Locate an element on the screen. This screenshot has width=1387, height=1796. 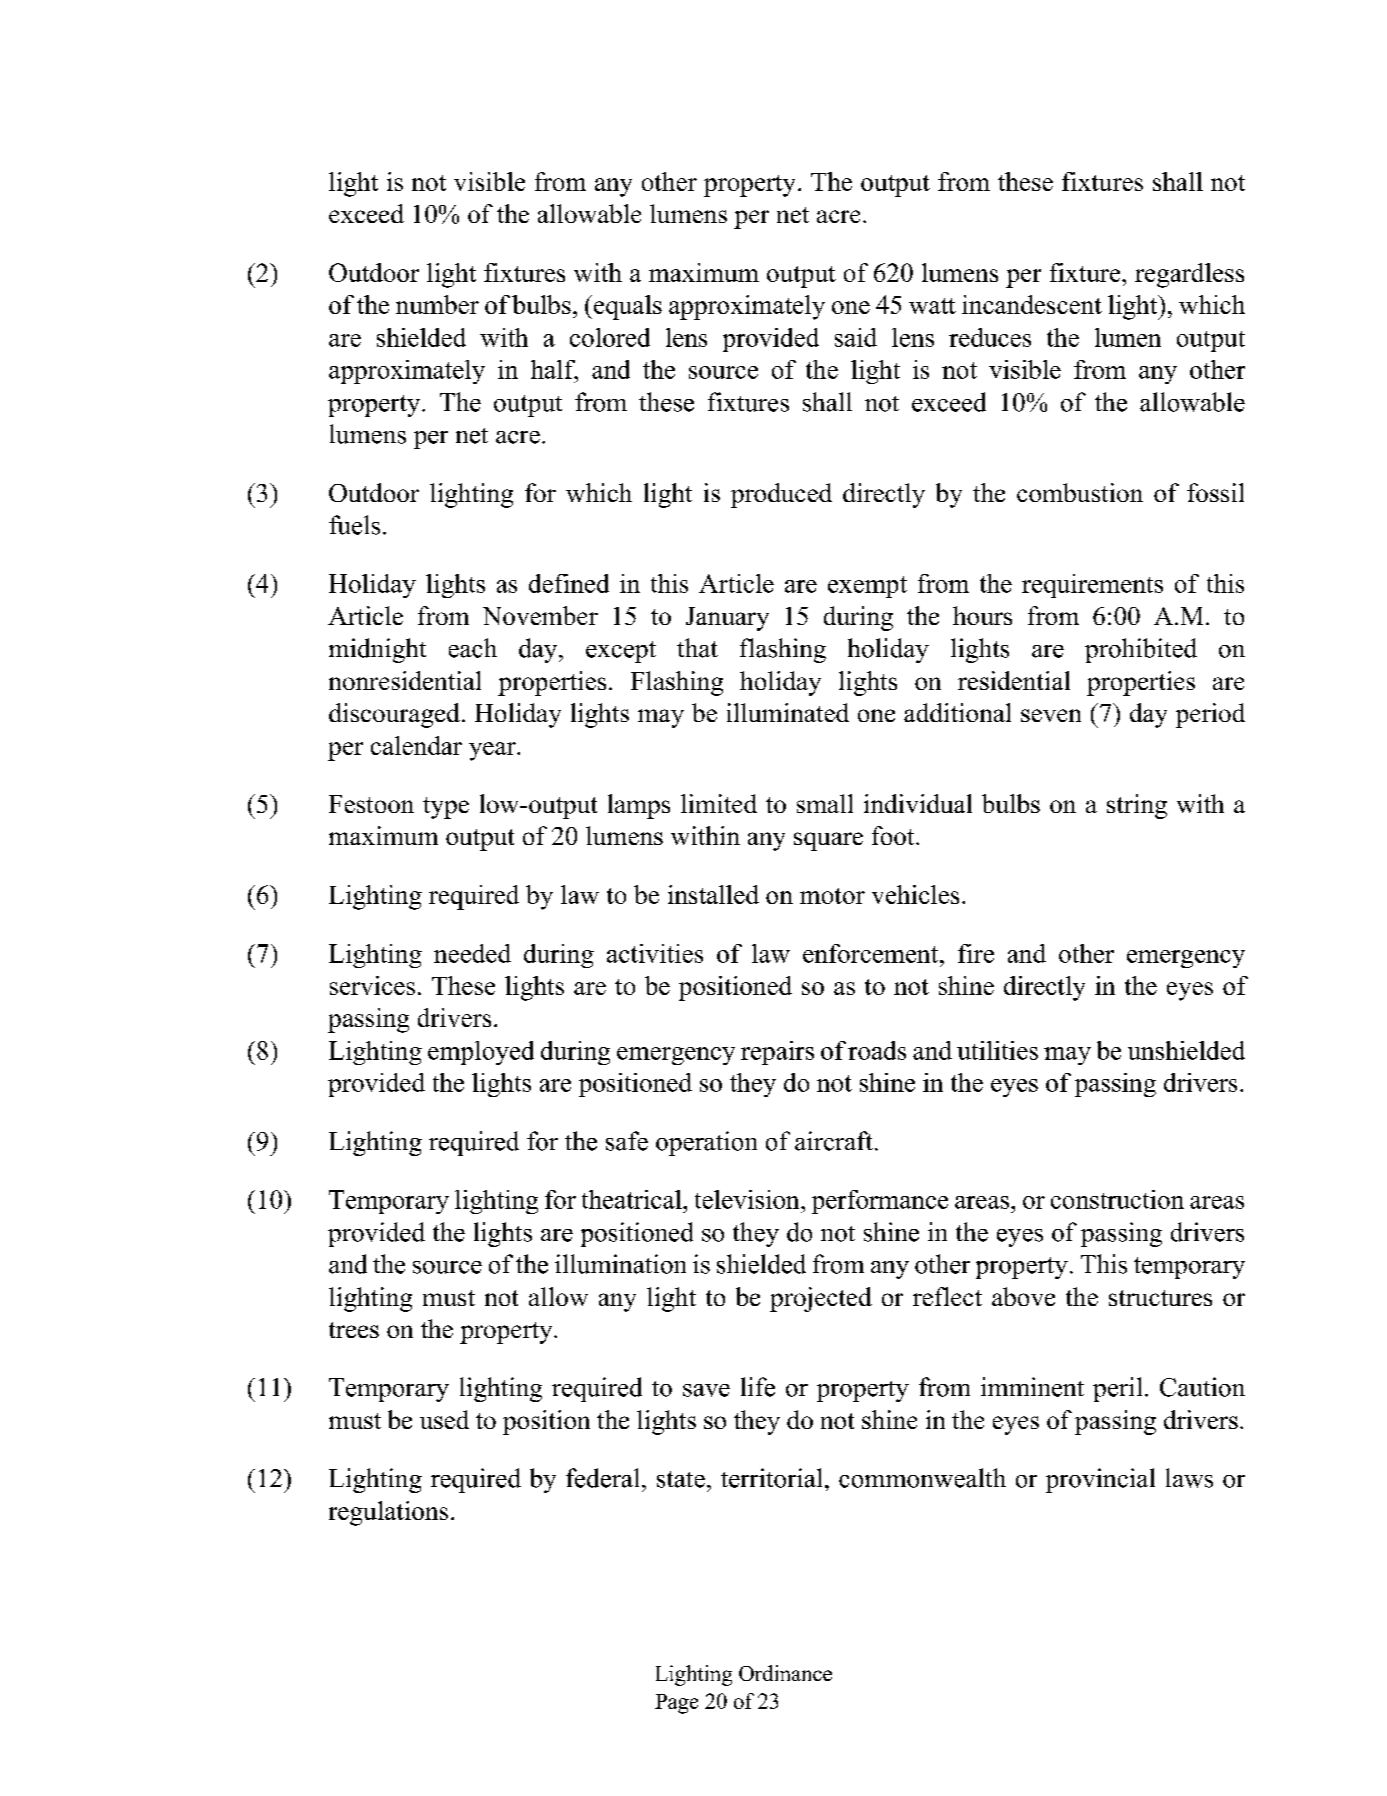
number is located at coordinates (437, 304).
